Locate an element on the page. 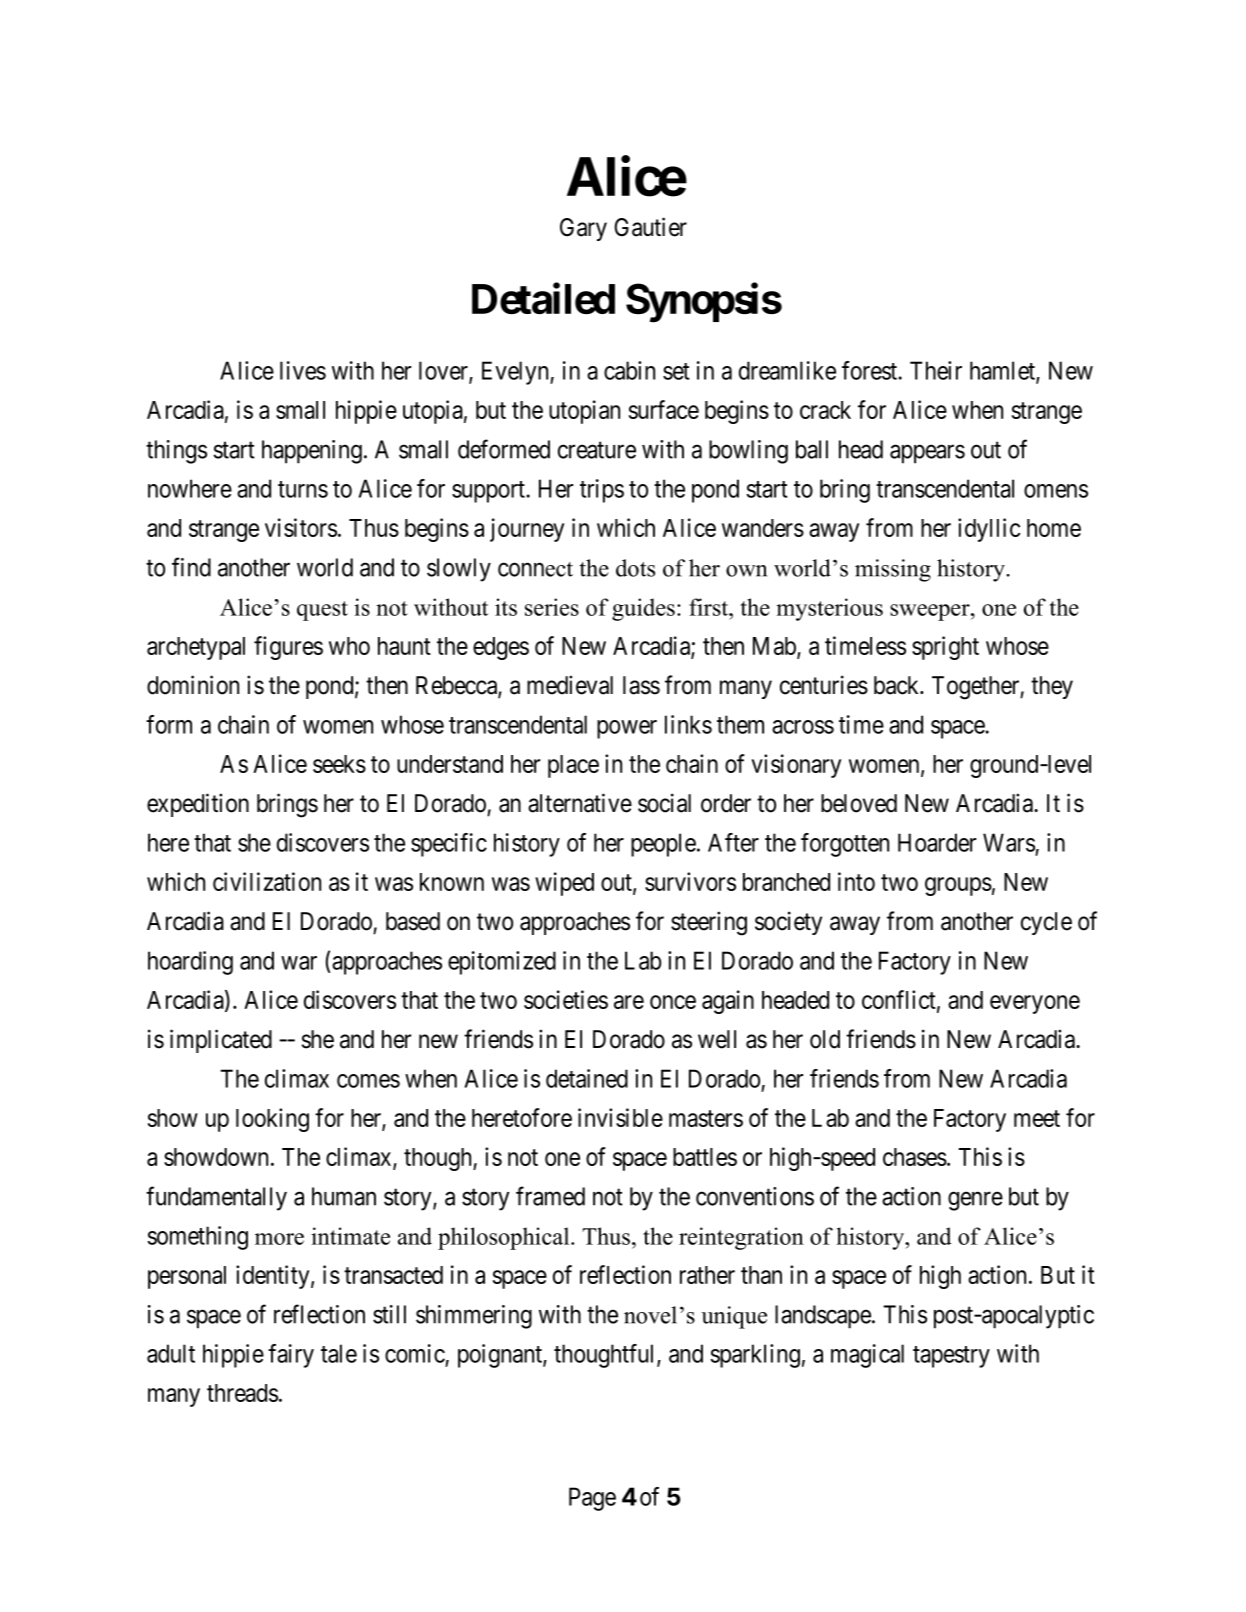 The height and width of the image is (1612, 1246). implicated is located at coordinates (221, 1041).
